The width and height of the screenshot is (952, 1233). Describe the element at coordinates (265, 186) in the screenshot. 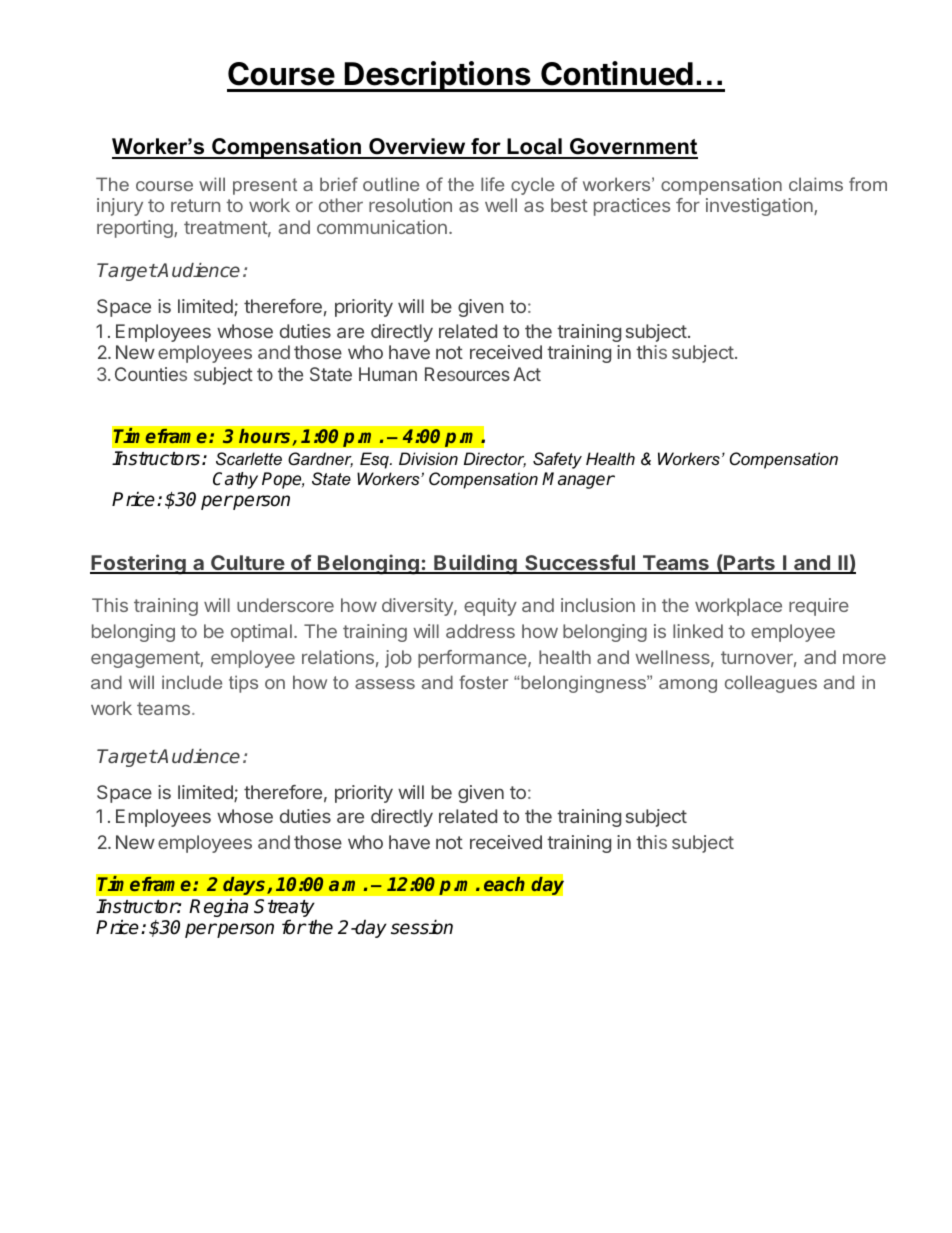

I see `present` at that location.
